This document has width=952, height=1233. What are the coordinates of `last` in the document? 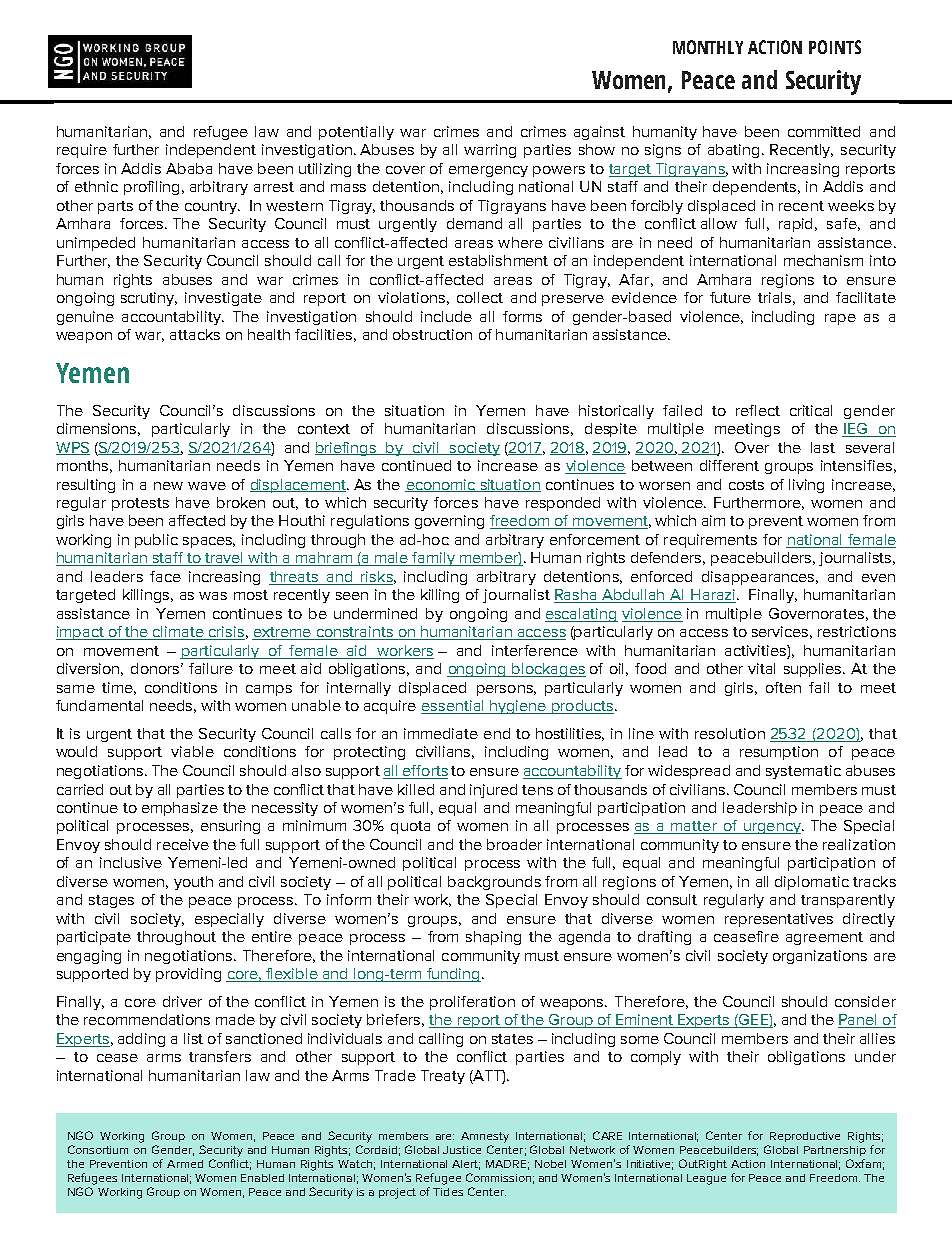 It's located at (823, 447).
